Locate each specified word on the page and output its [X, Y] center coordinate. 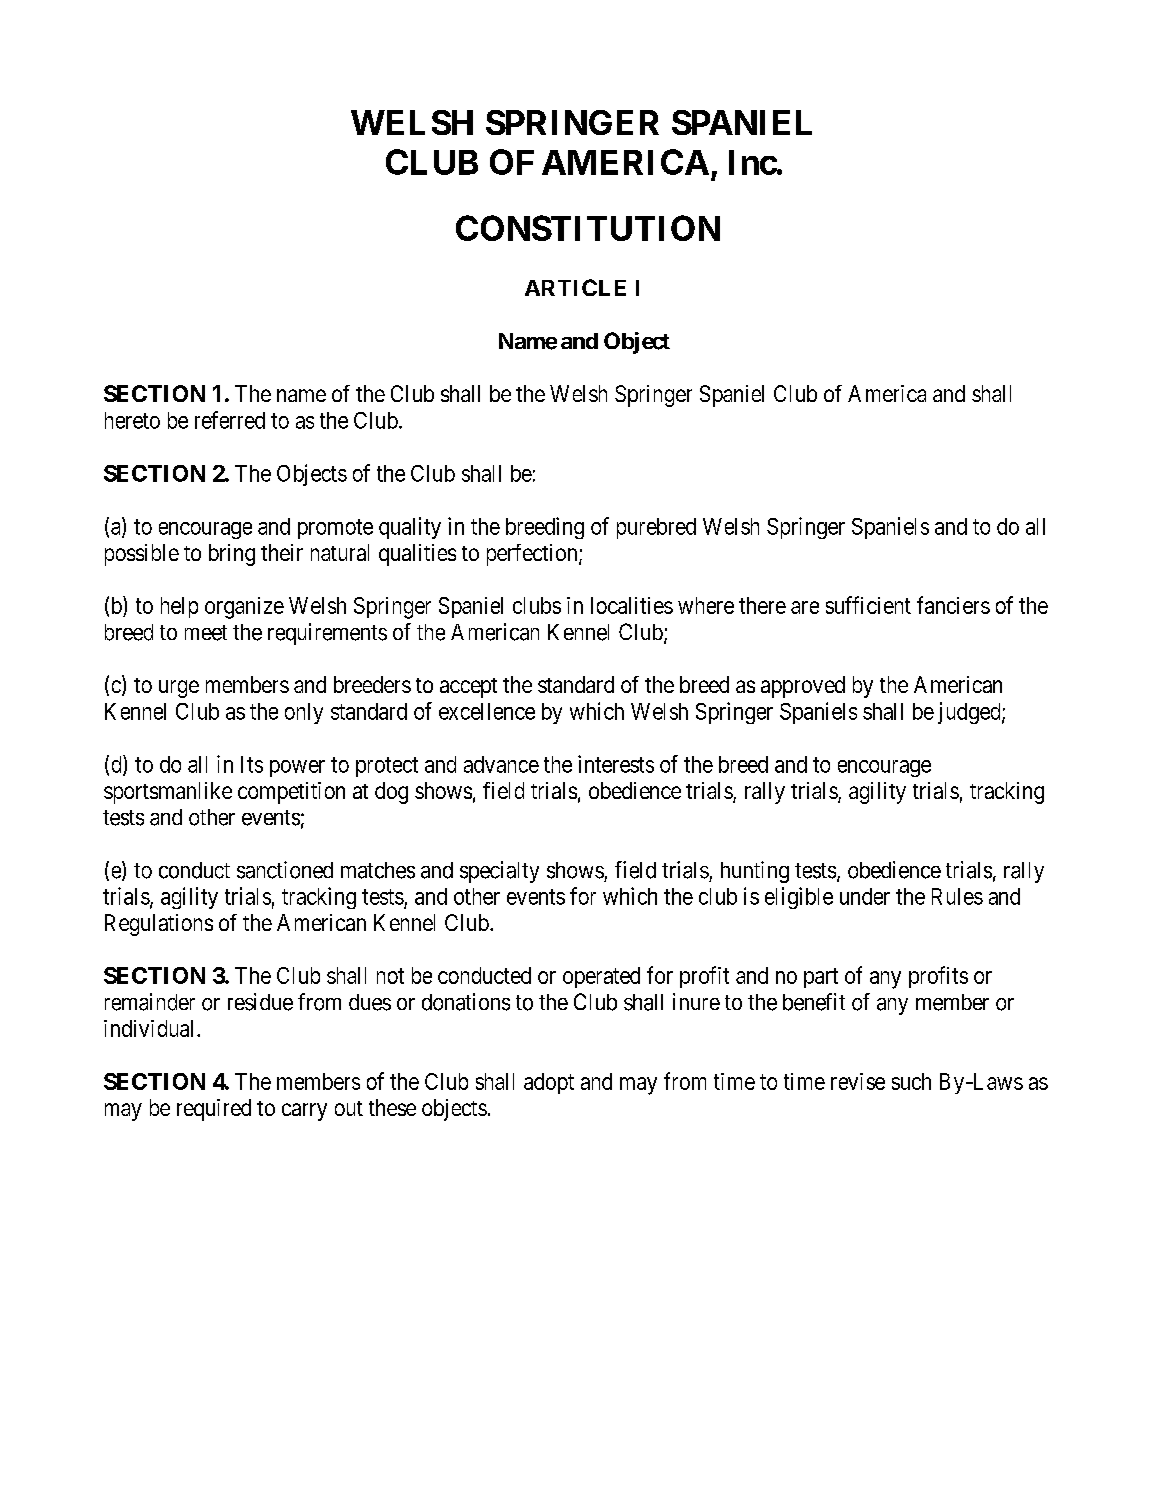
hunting [755, 872]
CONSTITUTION [588, 228]
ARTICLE [575, 287]
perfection [533, 555]
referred [230, 420]
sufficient [868, 605]
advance [501, 764]
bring [232, 555]
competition [291, 793]
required [214, 1110]
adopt [549, 1083]
